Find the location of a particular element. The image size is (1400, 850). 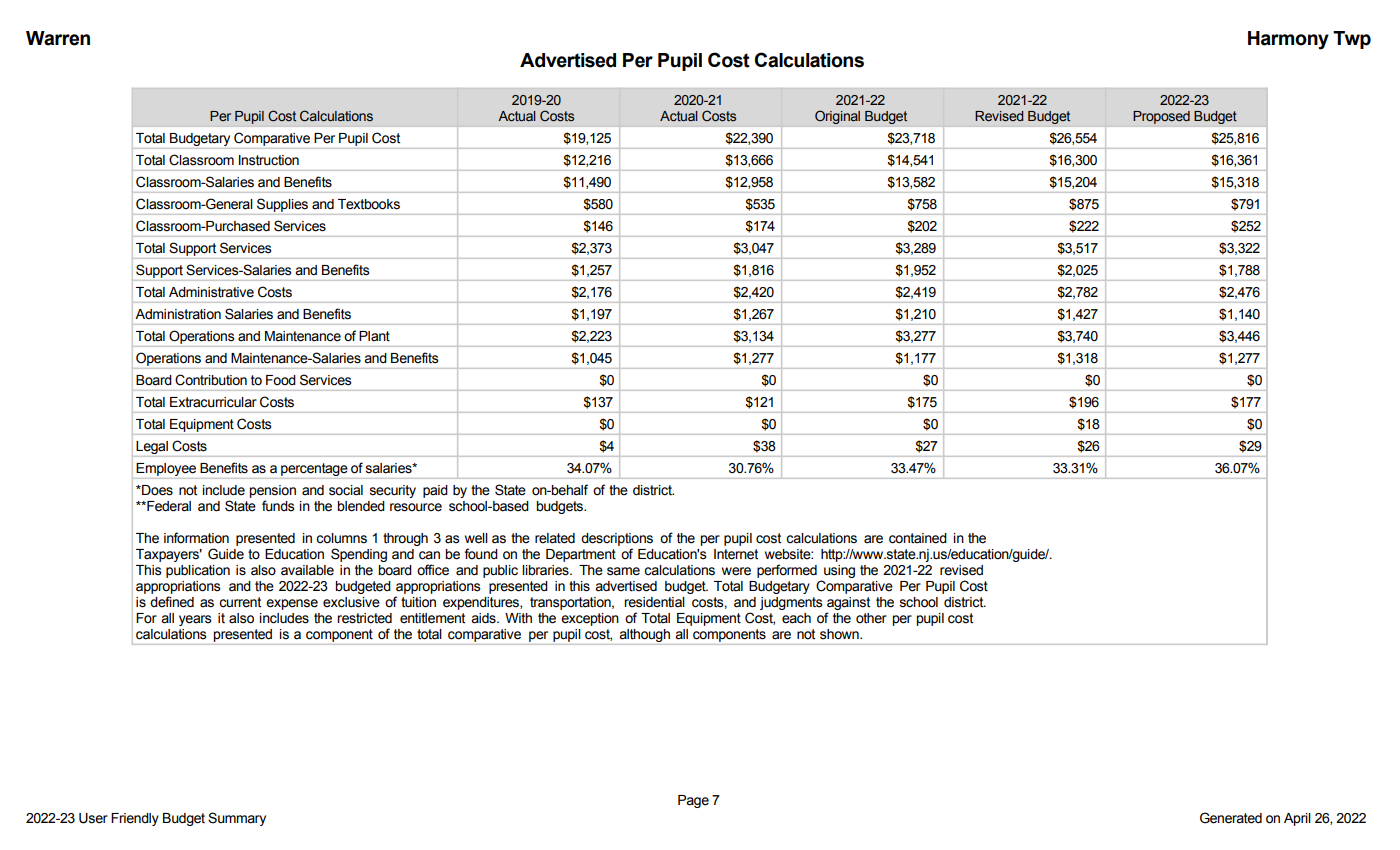

contained is located at coordinates (918, 538).
